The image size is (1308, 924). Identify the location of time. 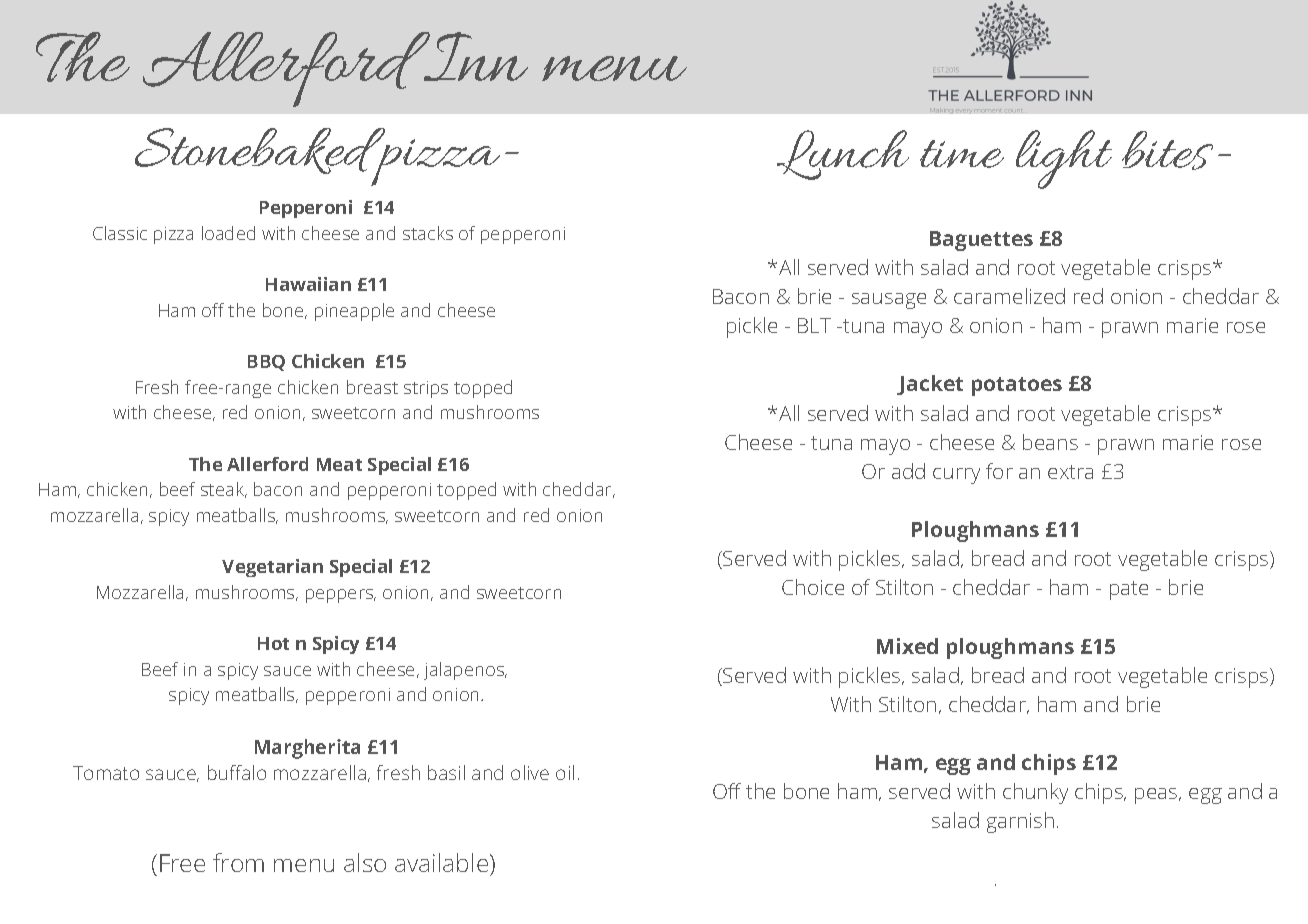
(962, 154).
